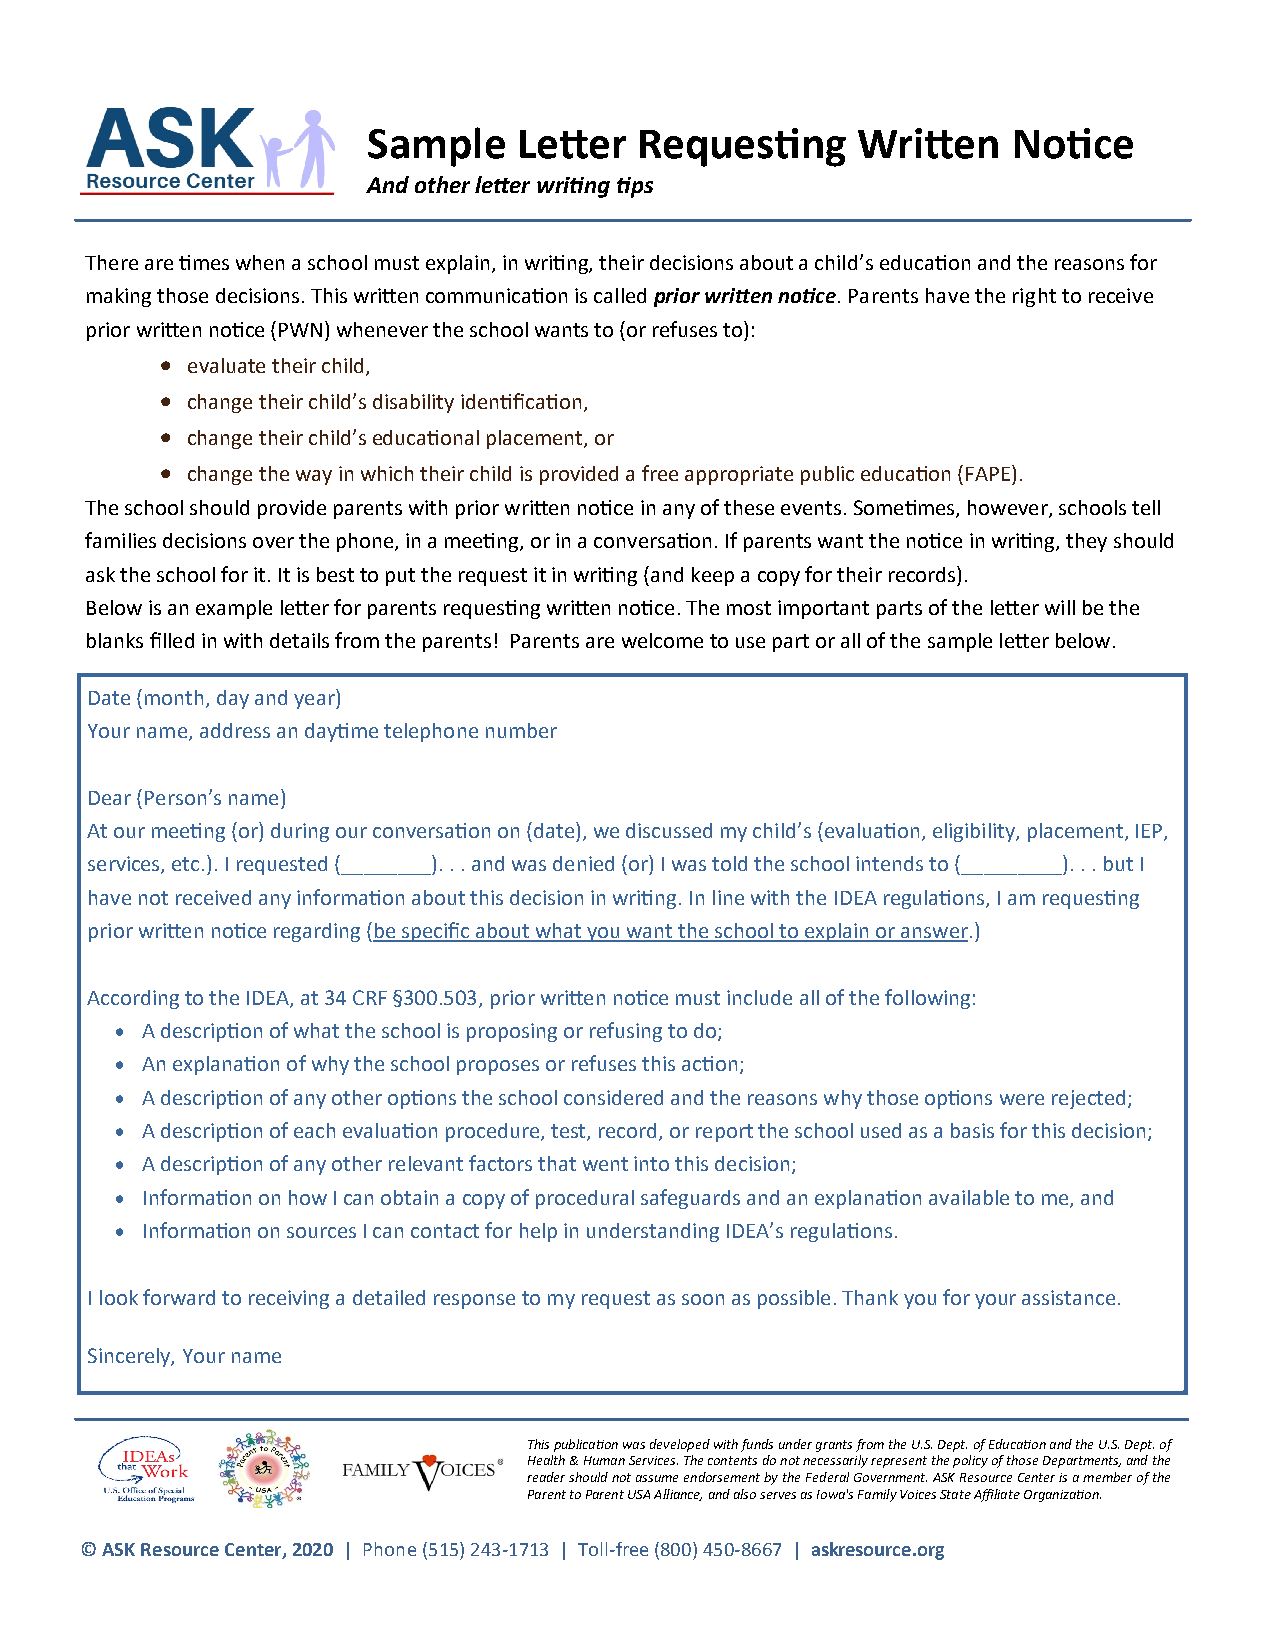 The width and height of the image is (1266, 1638). What do you see at coordinates (635, 187) in the image?
I see `tips` at bounding box center [635, 187].
